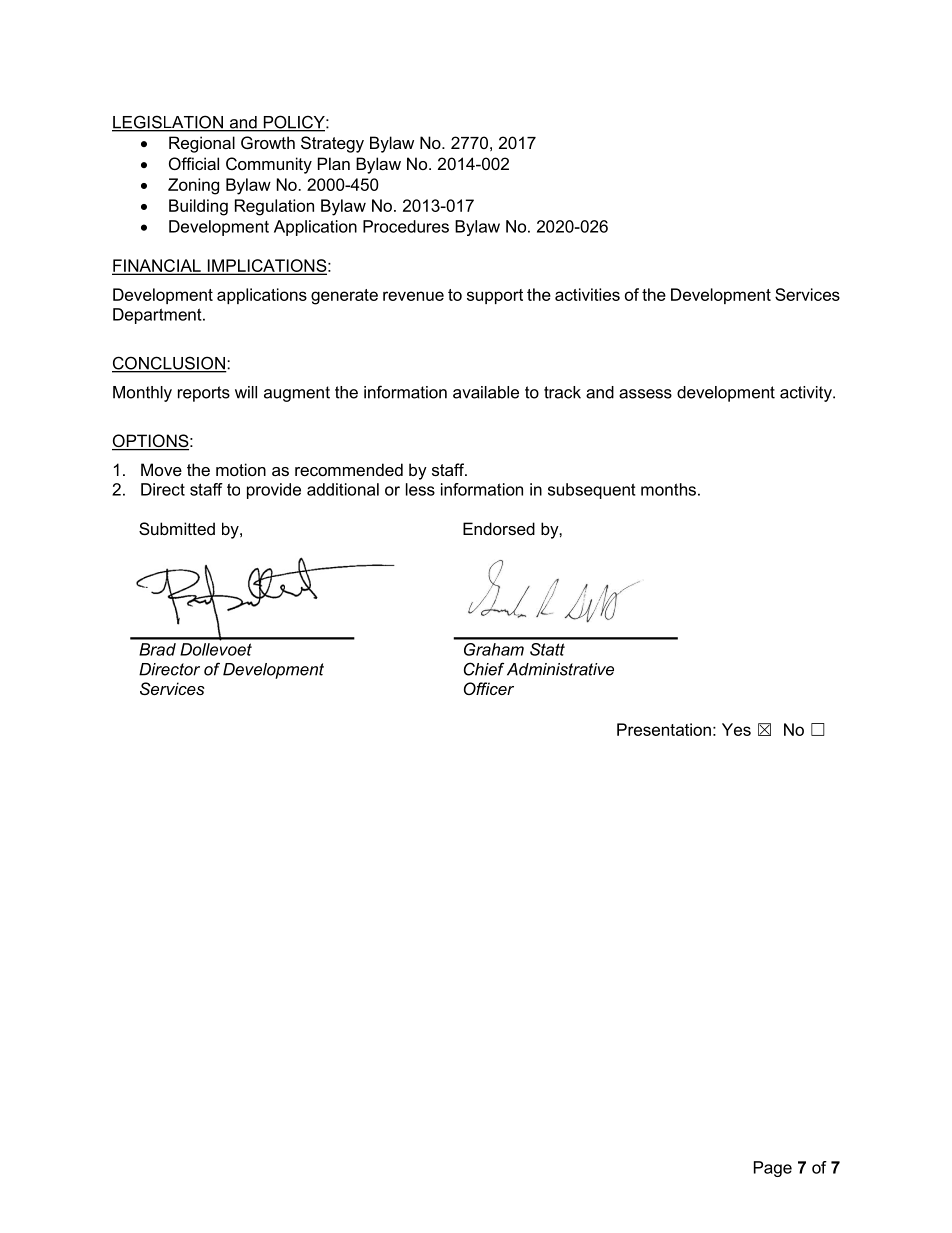 This page has height=1233, width=952. Describe the element at coordinates (773, 1169) in the page. I see `Page` at that location.
